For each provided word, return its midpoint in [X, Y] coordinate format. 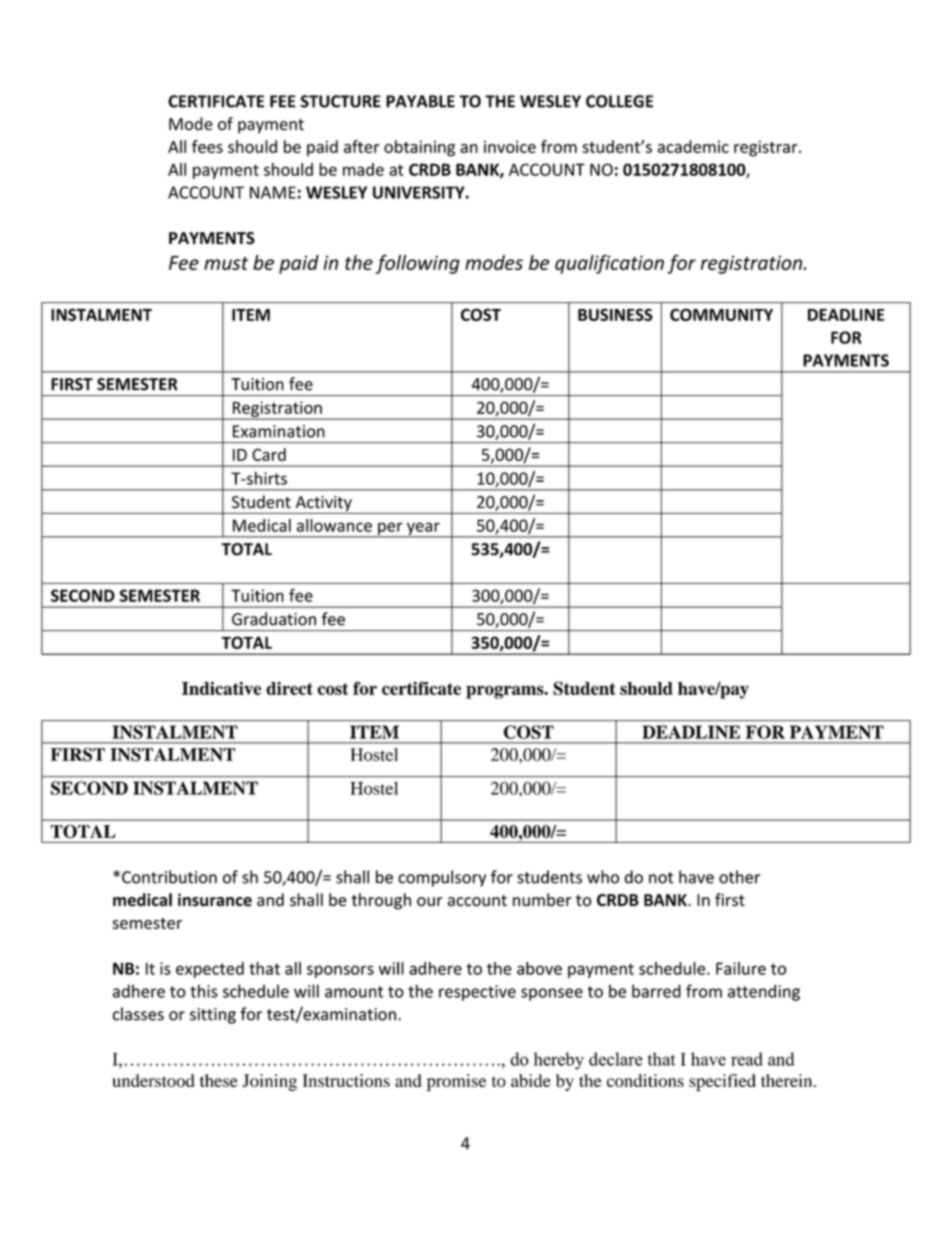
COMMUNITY [721, 314]
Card [269, 454]
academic [693, 146]
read [747, 1059]
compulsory [442, 878]
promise [456, 1082]
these [219, 1080]
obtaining [419, 148]
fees [207, 146]
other [740, 877]
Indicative [221, 688]
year [423, 529]
